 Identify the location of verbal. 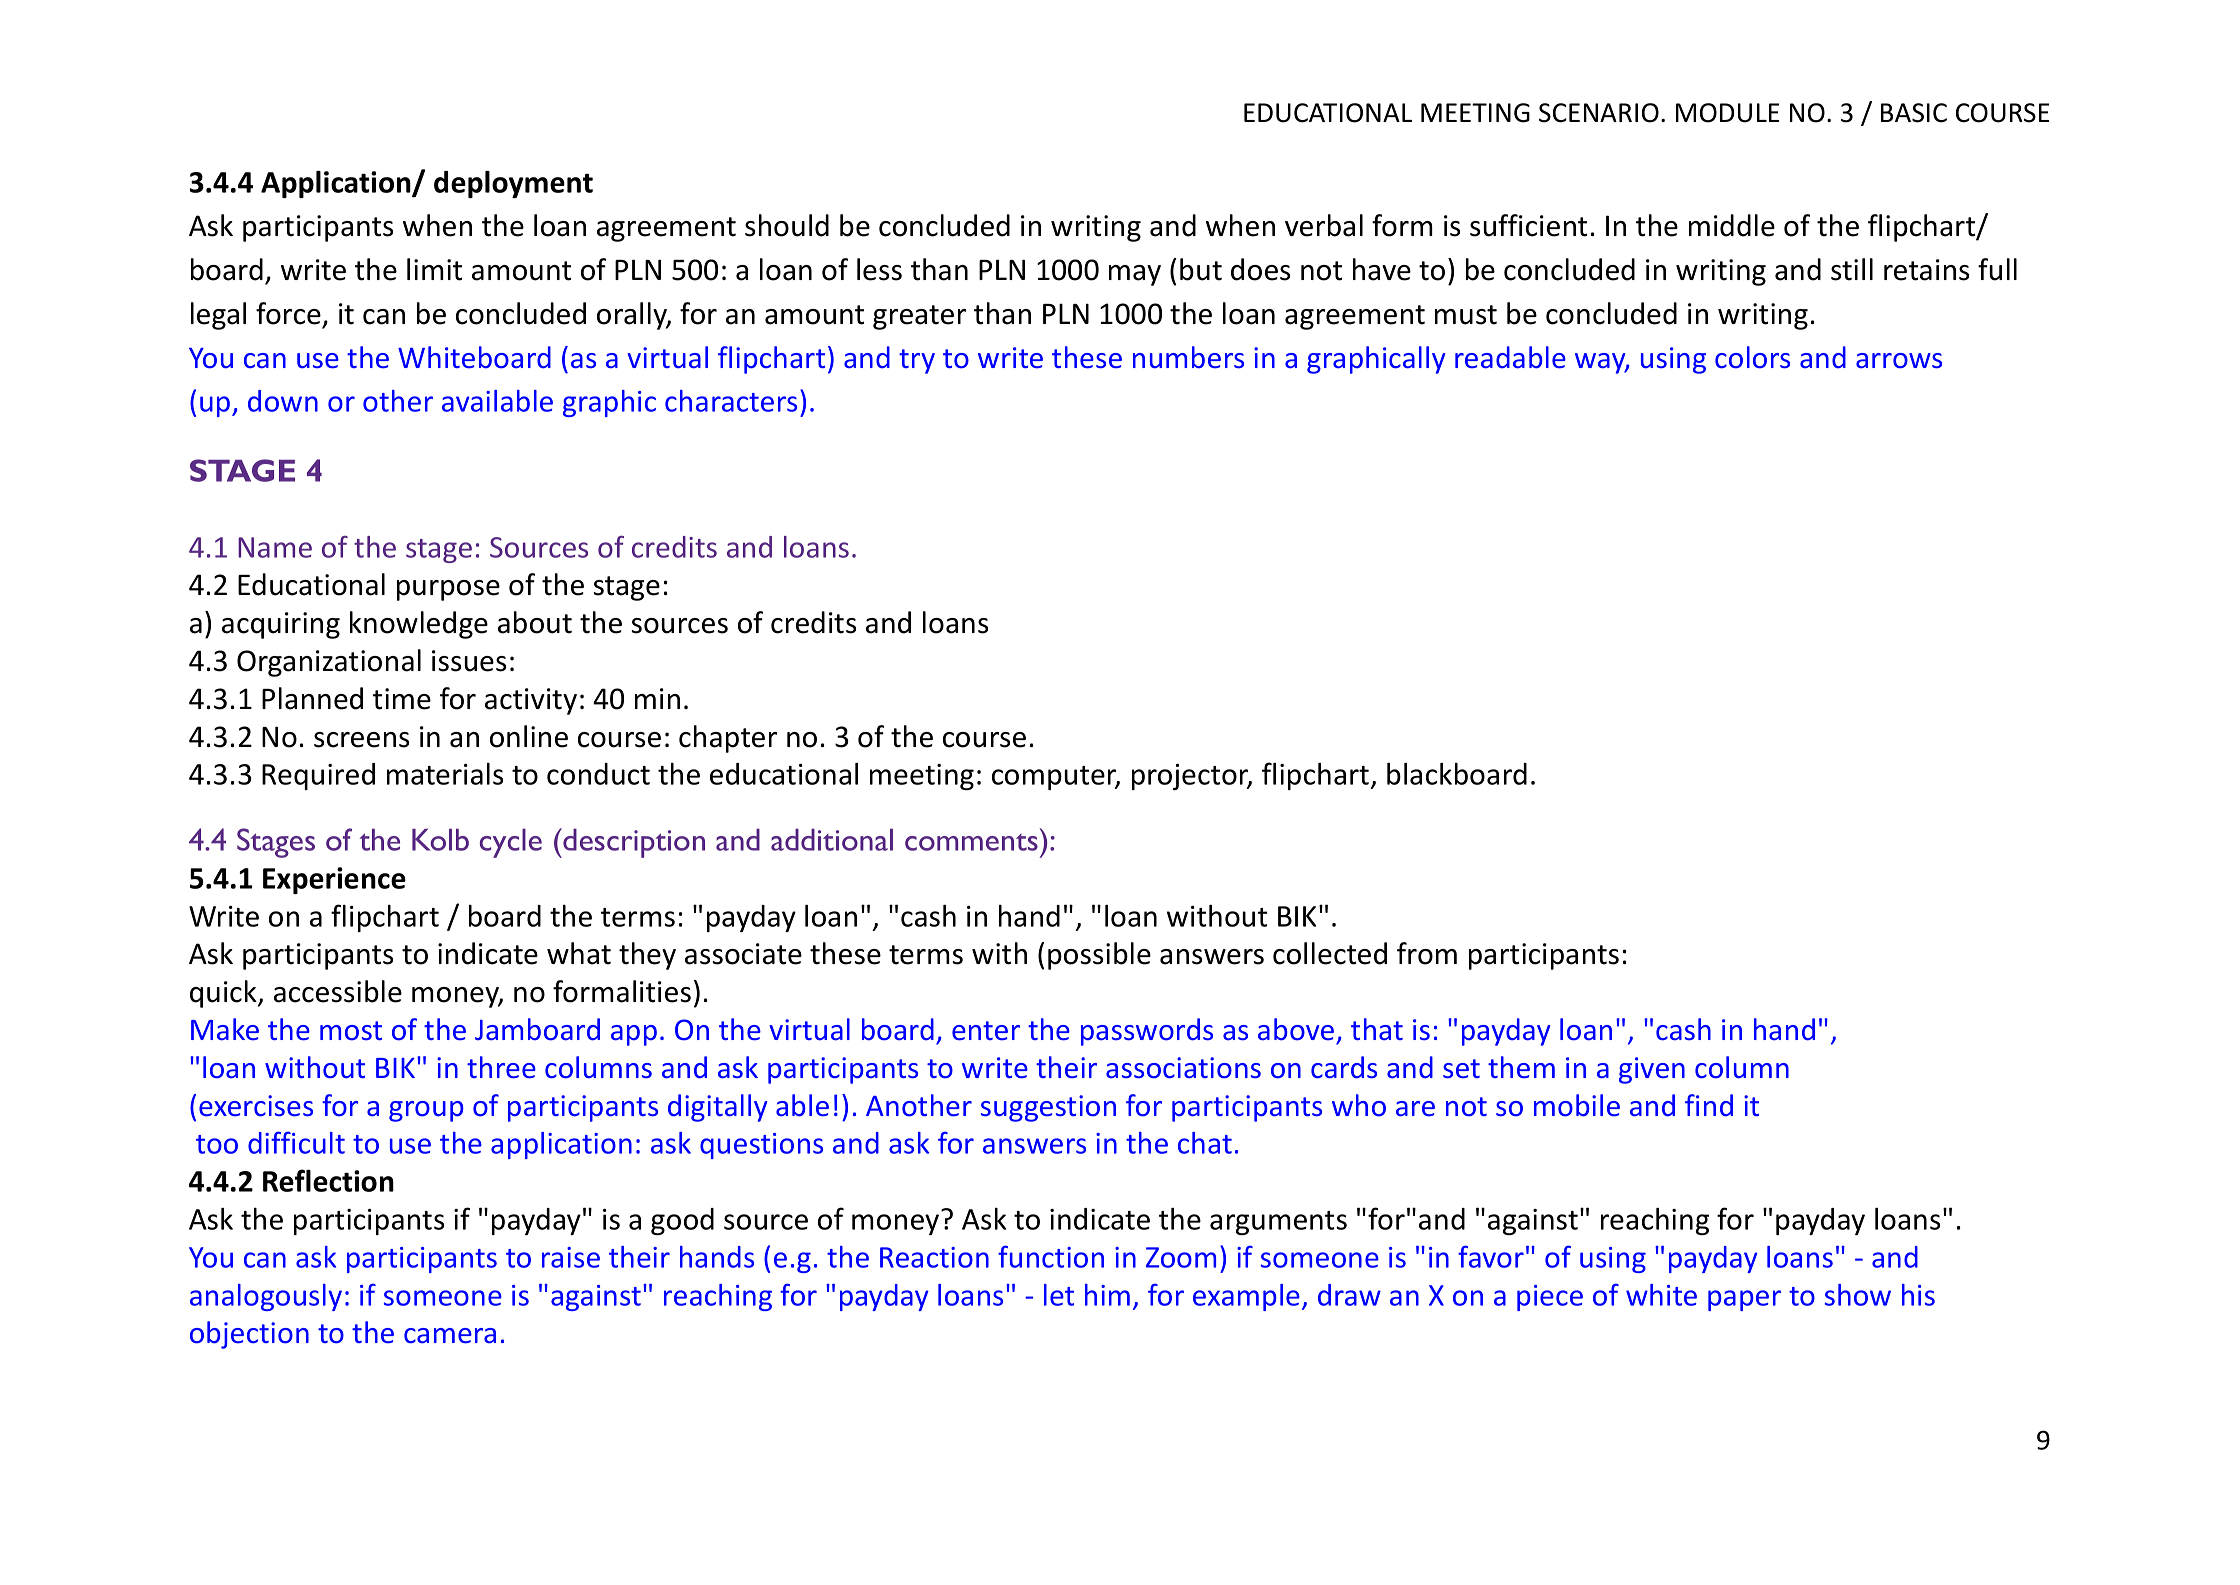
(1324, 225).
